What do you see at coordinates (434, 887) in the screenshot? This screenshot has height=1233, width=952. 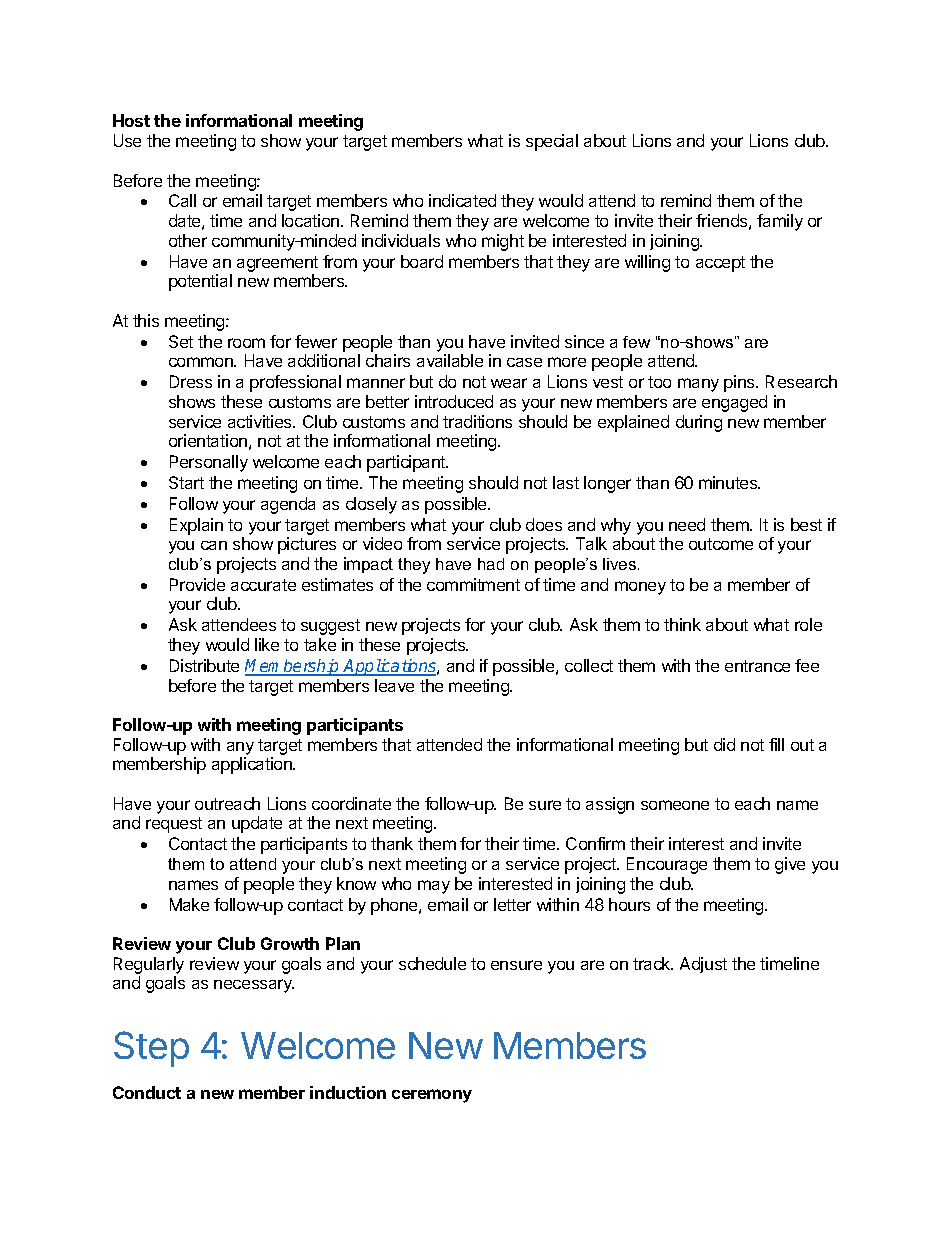 I see `may` at bounding box center [434, 887].
